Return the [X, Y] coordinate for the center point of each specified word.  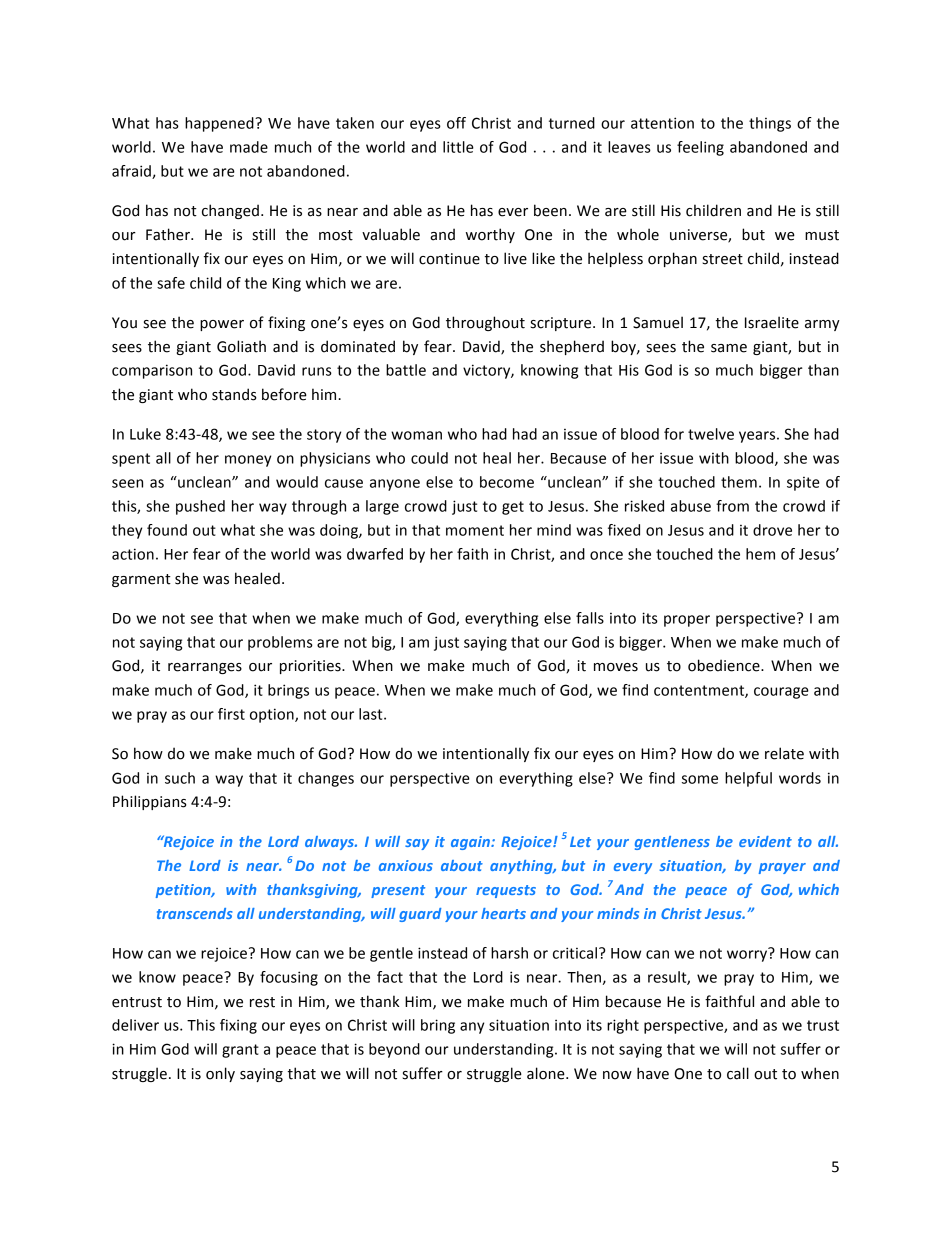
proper [687, 621]
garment [141, 580]
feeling [700, 148]
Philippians [150, 802]
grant [240, 1051]
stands [234, 394]
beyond [394, 1050]
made [249, 147]
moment [475, 530]
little [458, 147]
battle [406, 370]
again [471, 843]
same [729, 348]
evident [765, 841]
